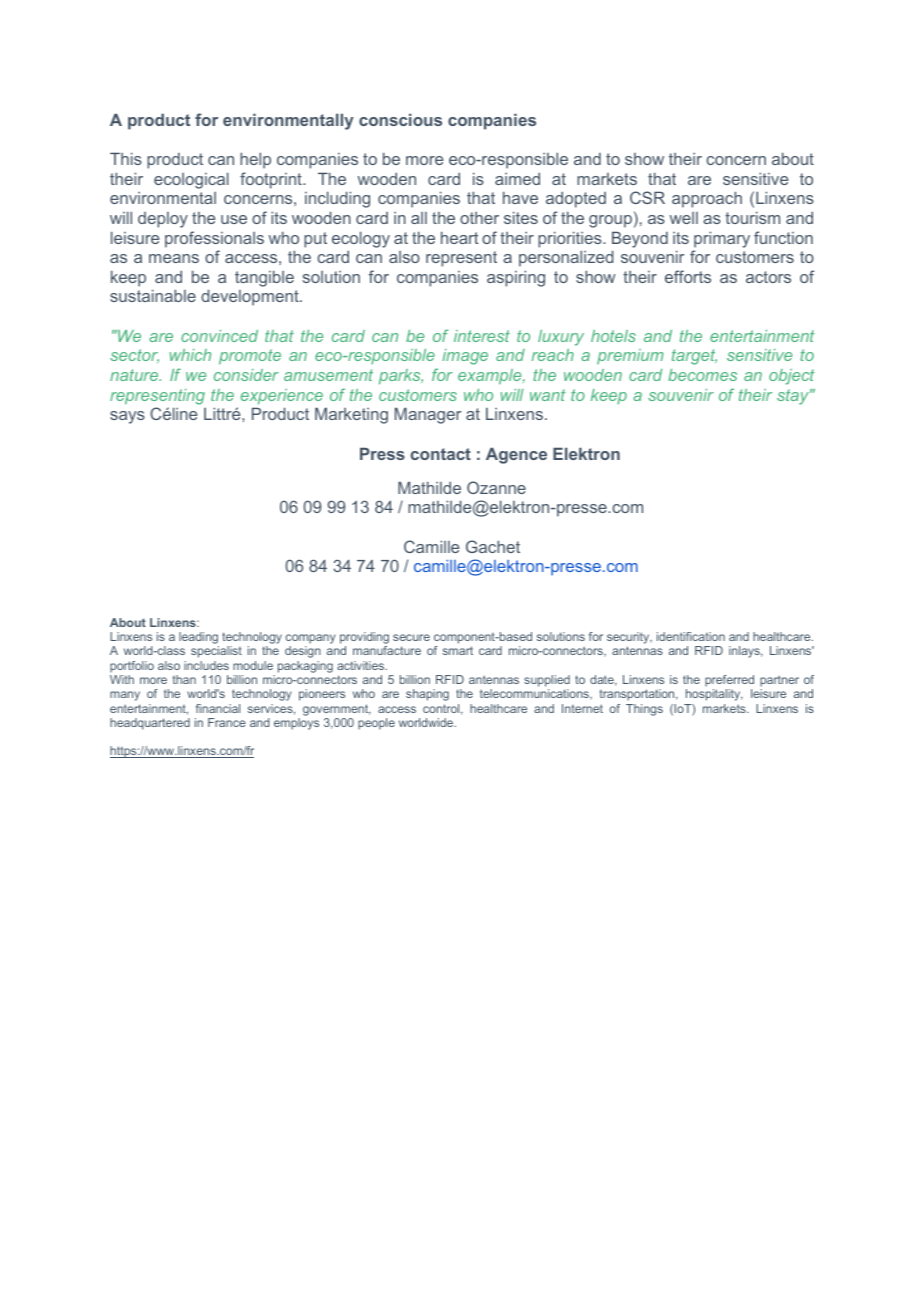 The width and height of the screenshot is (924, 1308). What do you see at coordinates (127, 417) in the screenshot?
I see `says` at bounding box center [127, 417].
